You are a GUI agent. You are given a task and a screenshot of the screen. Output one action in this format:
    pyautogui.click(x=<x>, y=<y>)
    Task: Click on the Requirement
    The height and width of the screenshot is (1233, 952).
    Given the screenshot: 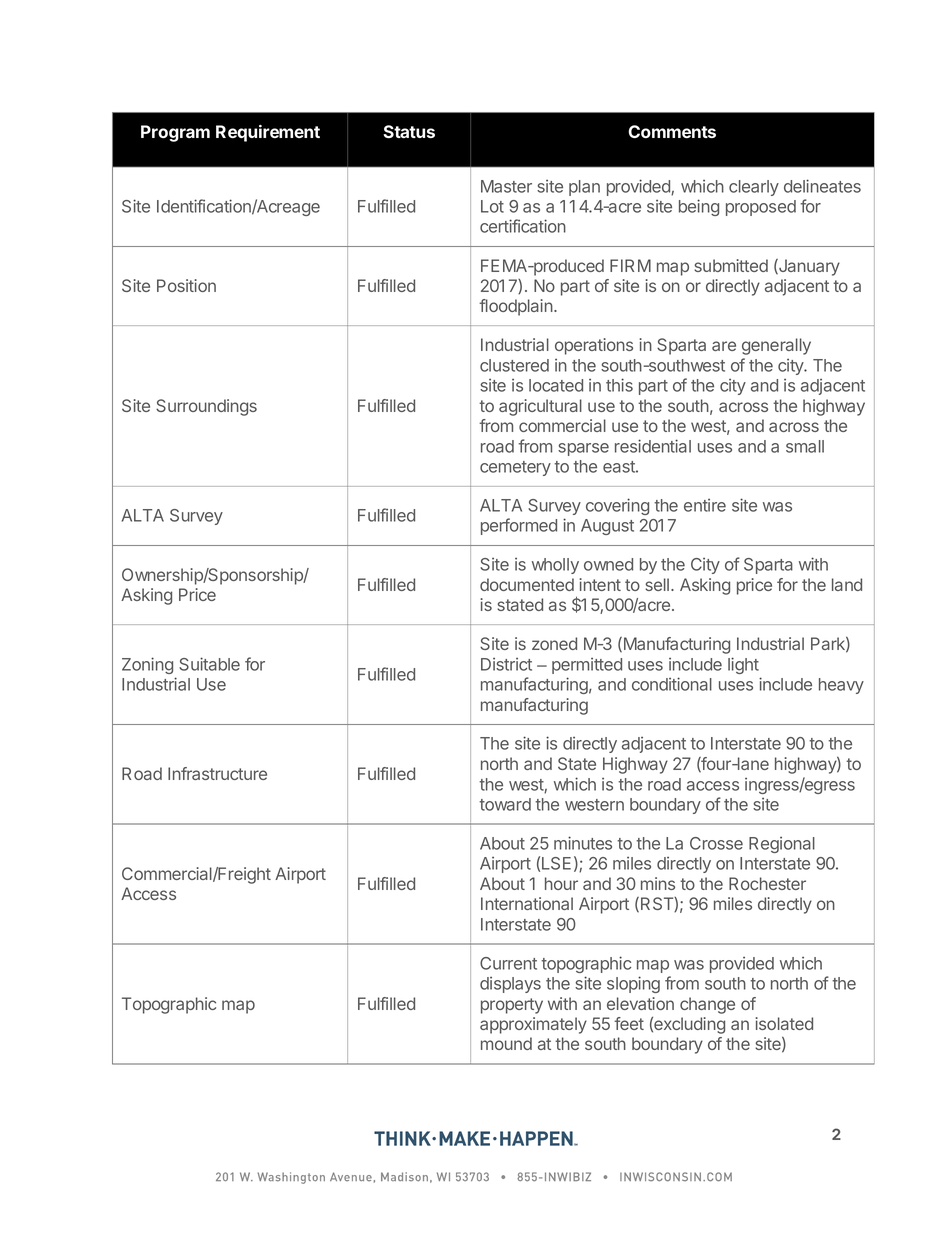 What is the action you would take?
    pyautogui.click(x=268, y=133)
